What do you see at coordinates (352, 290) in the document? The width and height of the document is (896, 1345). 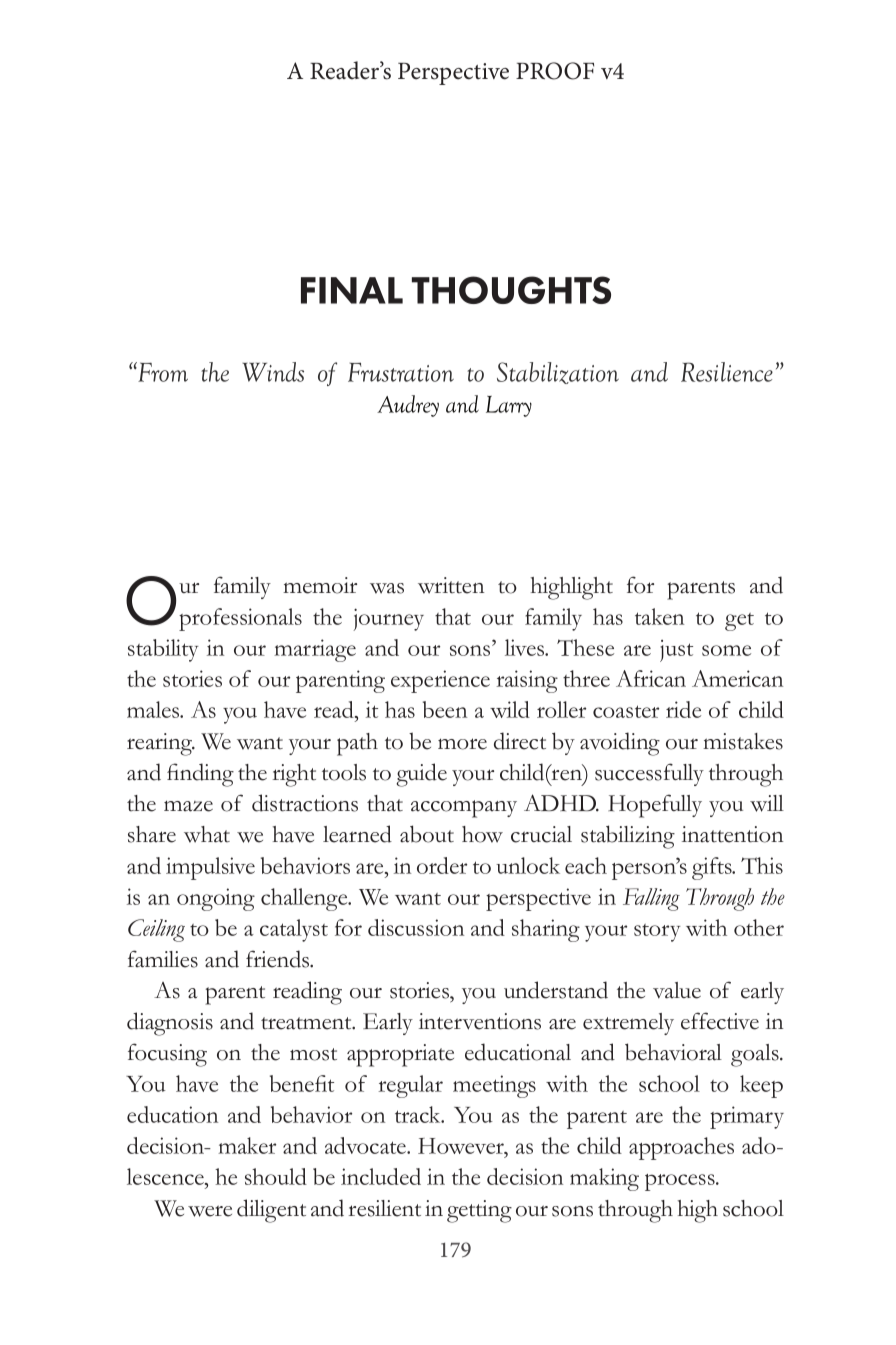 I see `FINAL` at bounding box center [352, 290].
